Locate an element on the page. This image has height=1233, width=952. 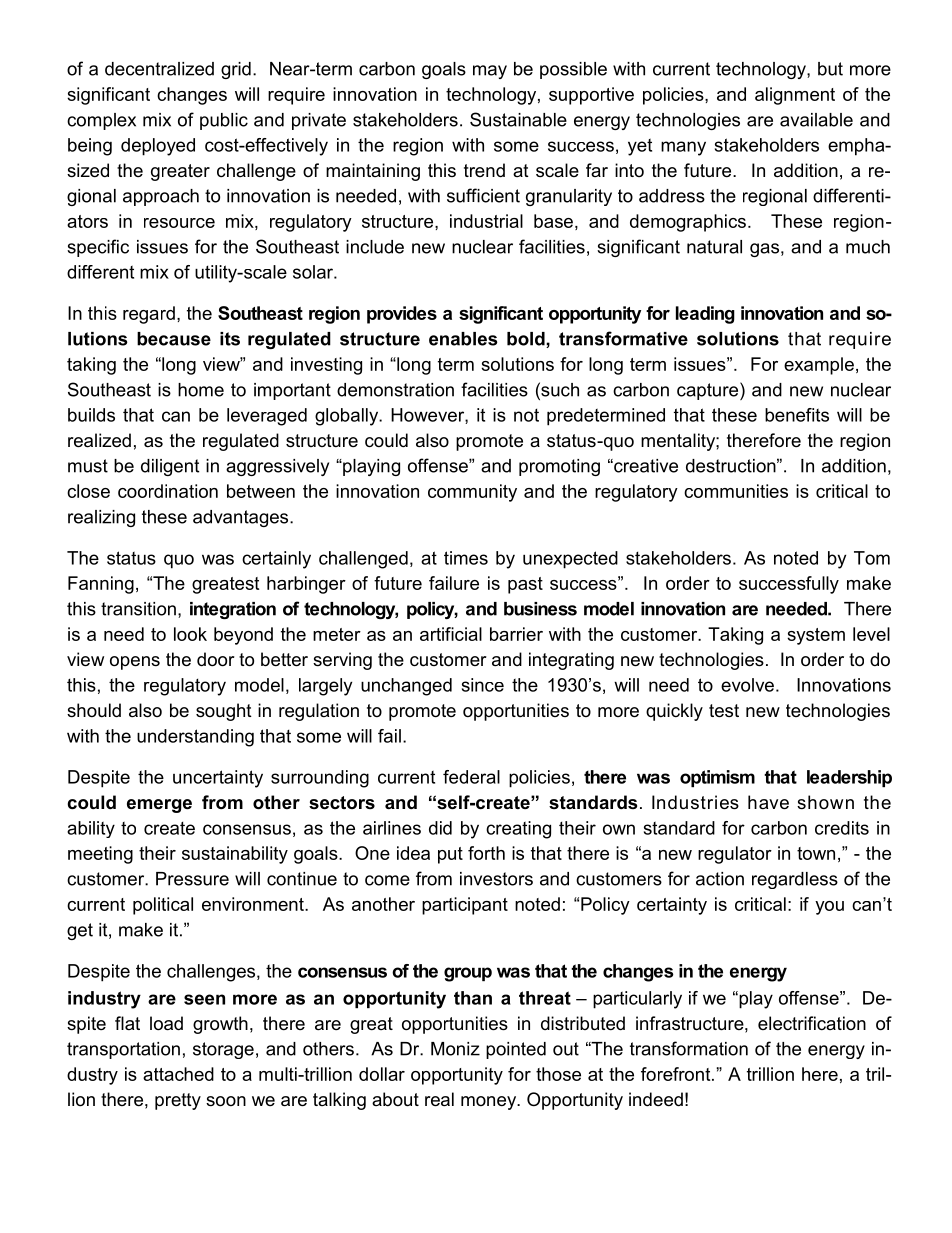
decentralized is located at coordinates (159, 69).
